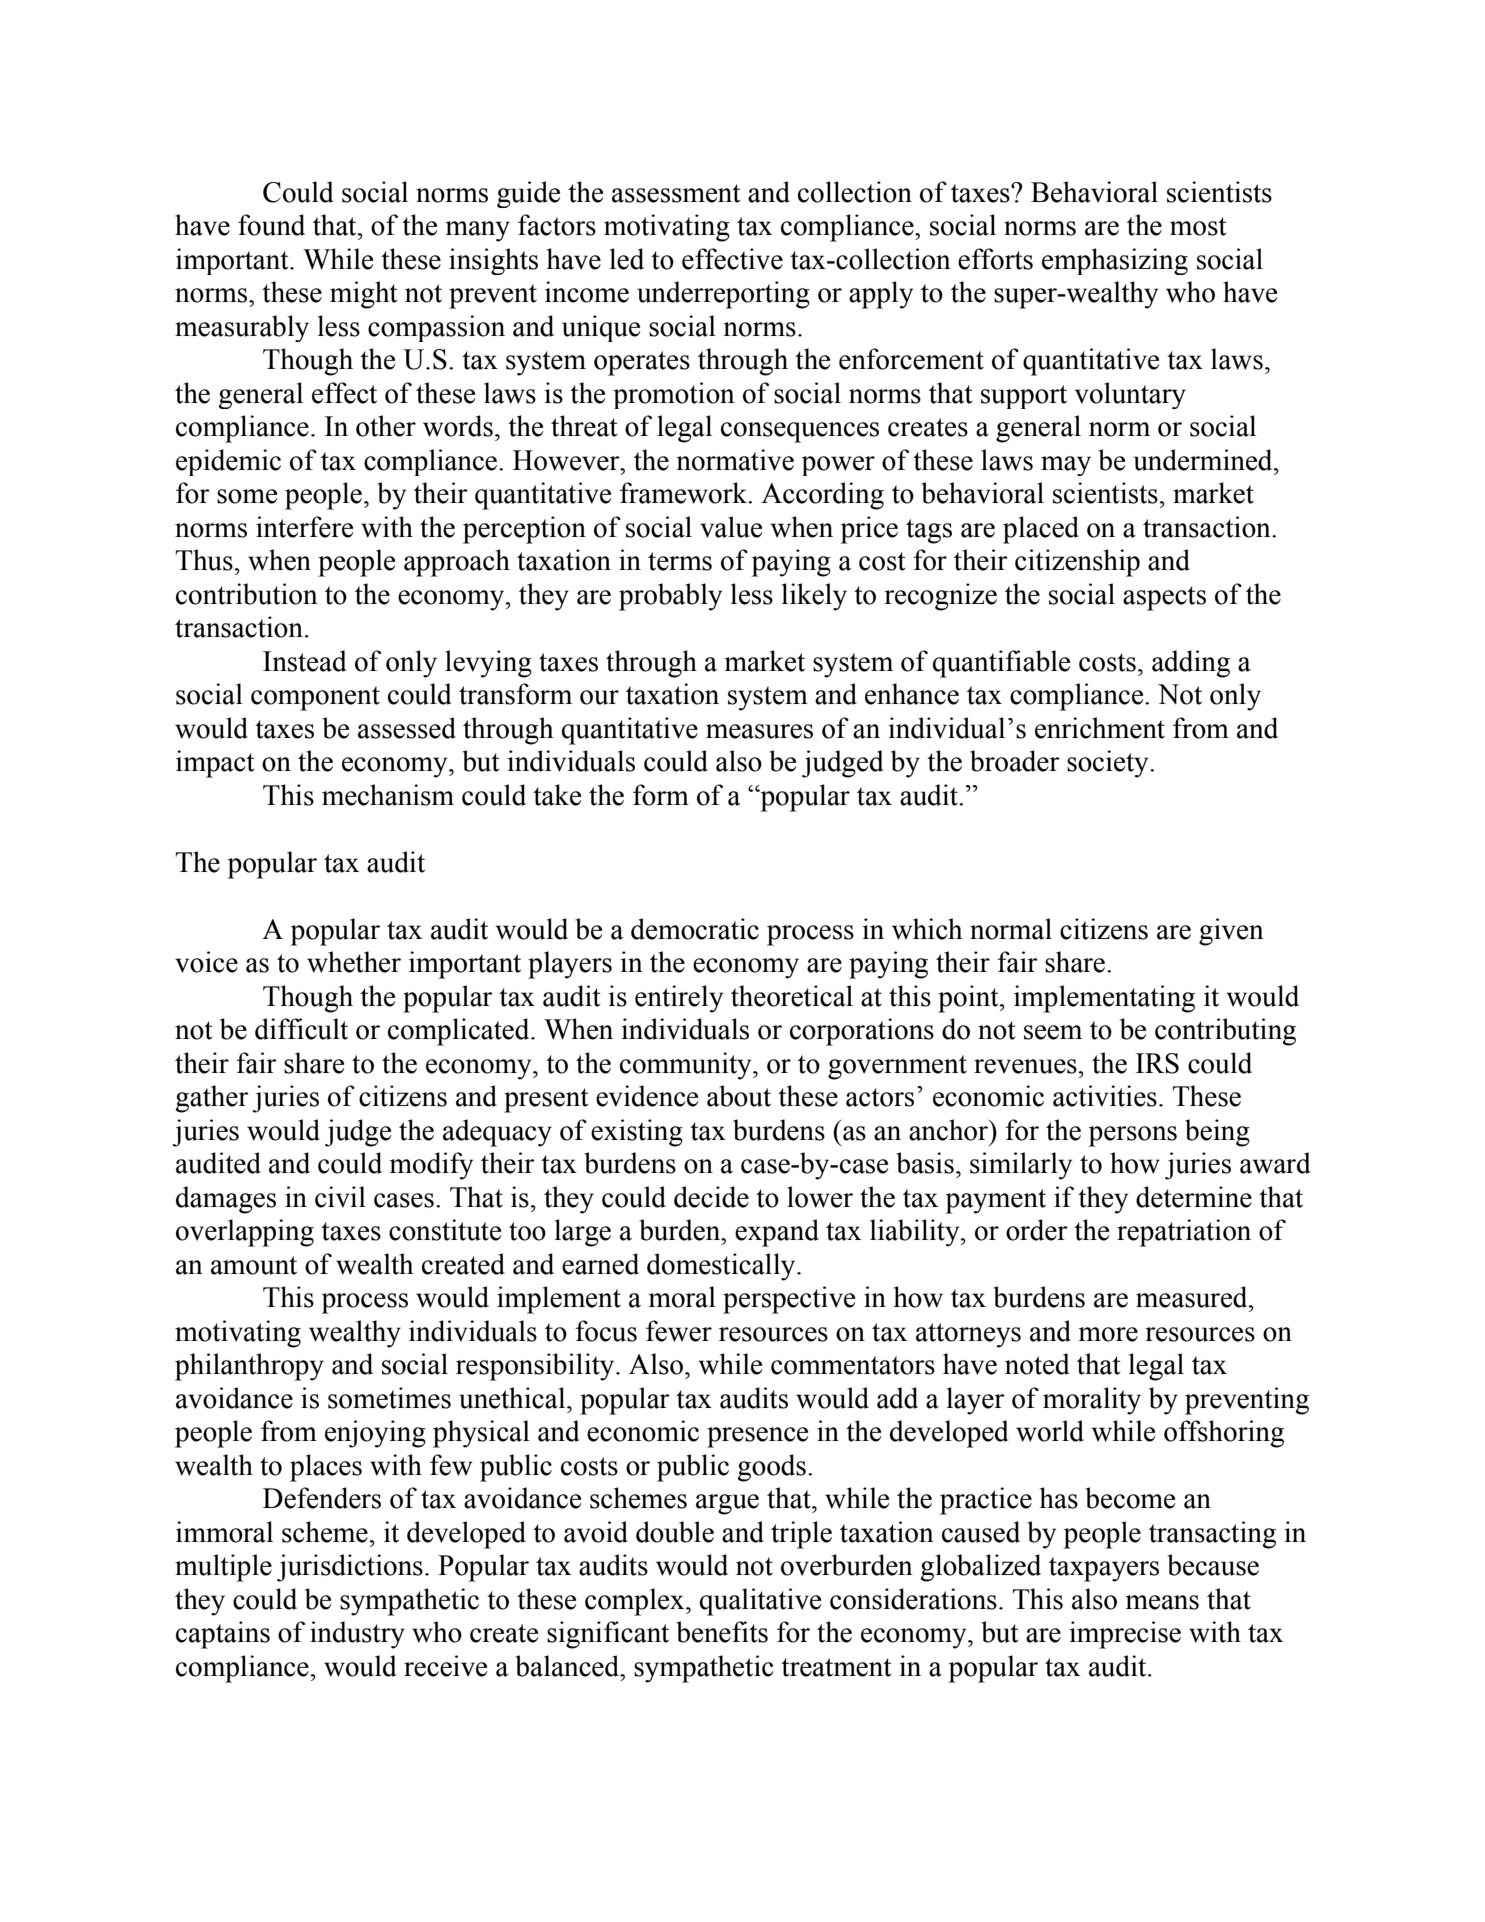 The image size is (1485, 1922). I want to click on emphasizing, so click(1115, 261).
